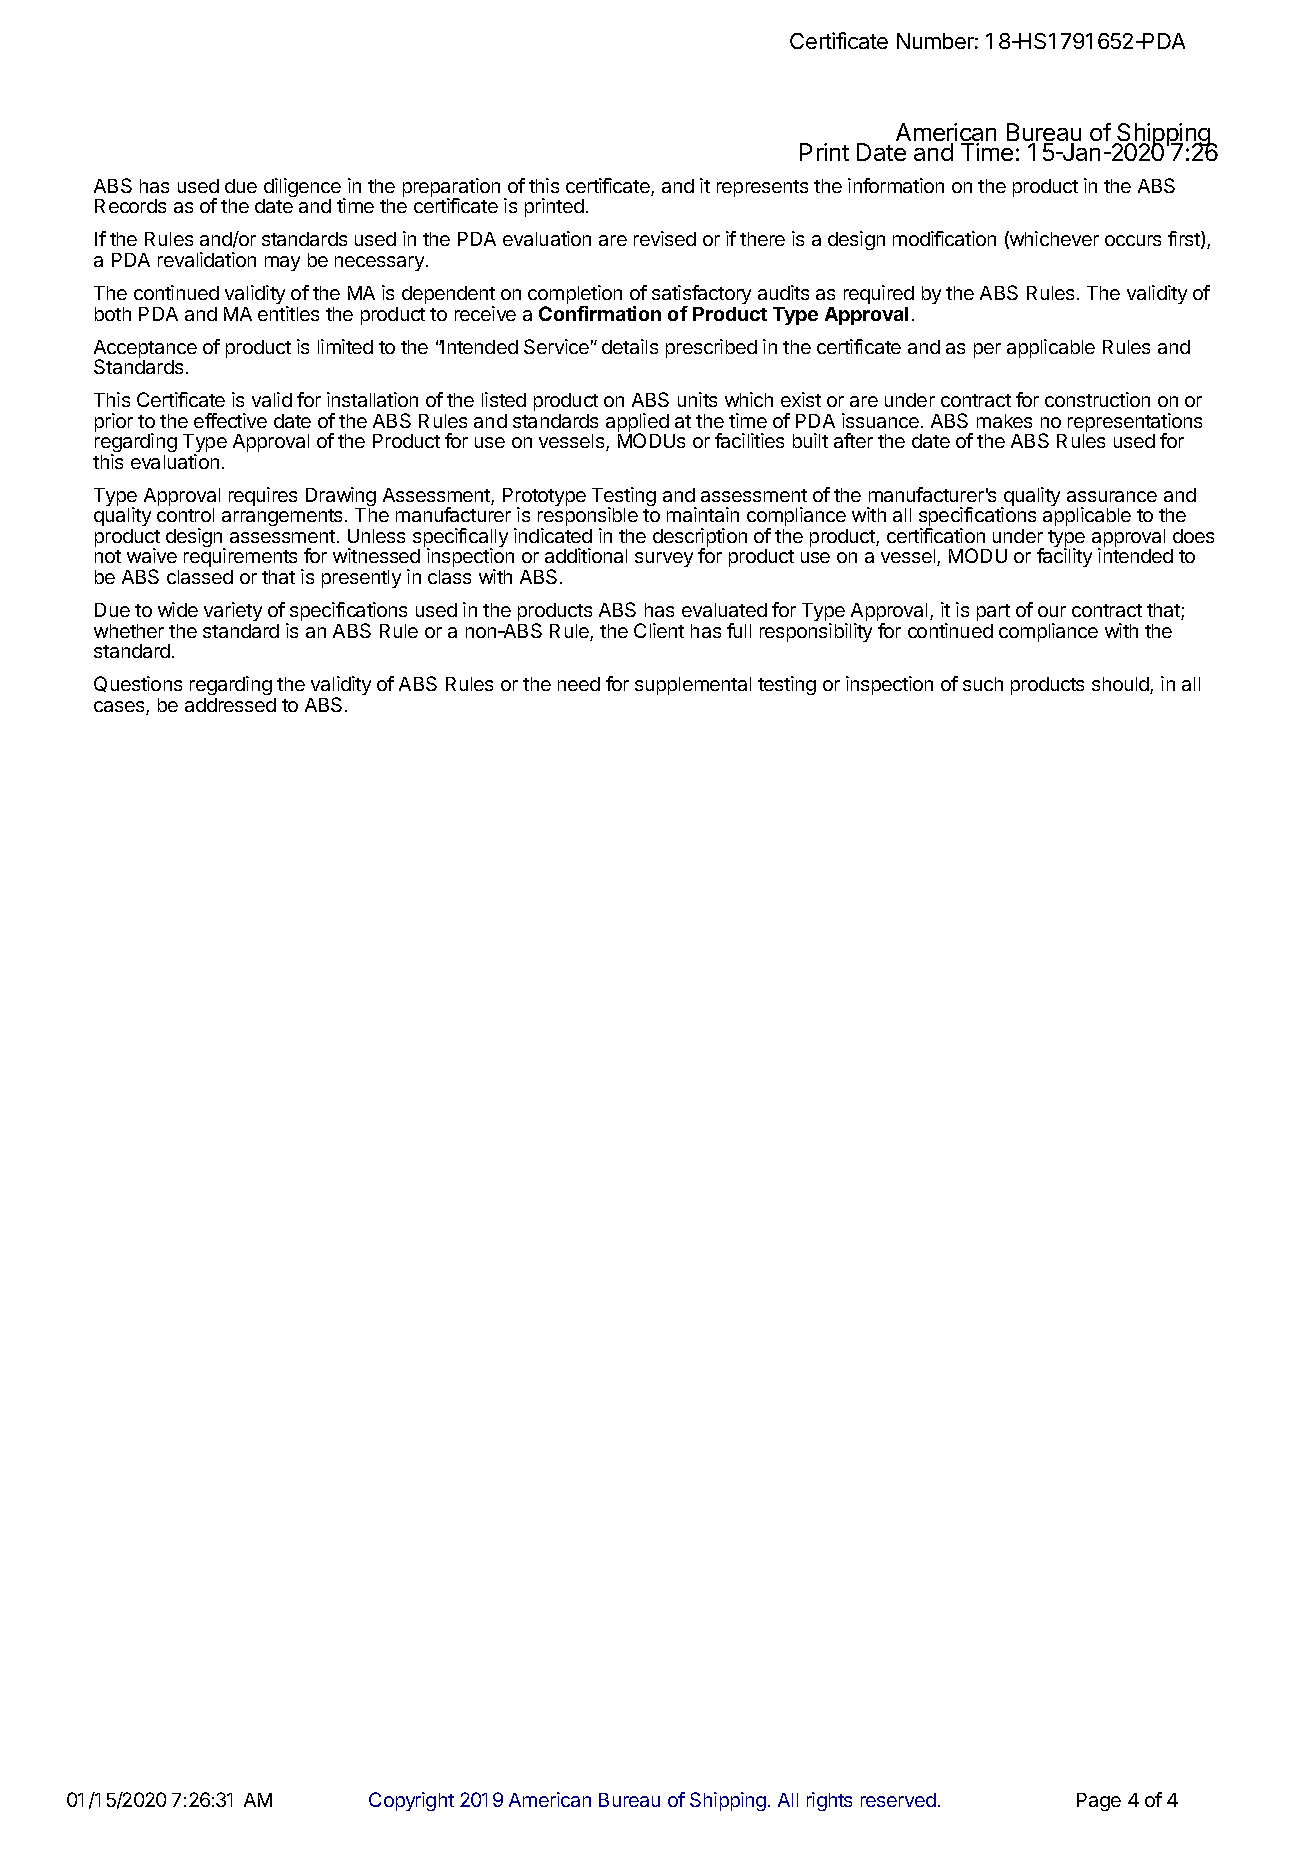 This page has width=1311, height=1855. I want to click on revised, so click(665, 238).
